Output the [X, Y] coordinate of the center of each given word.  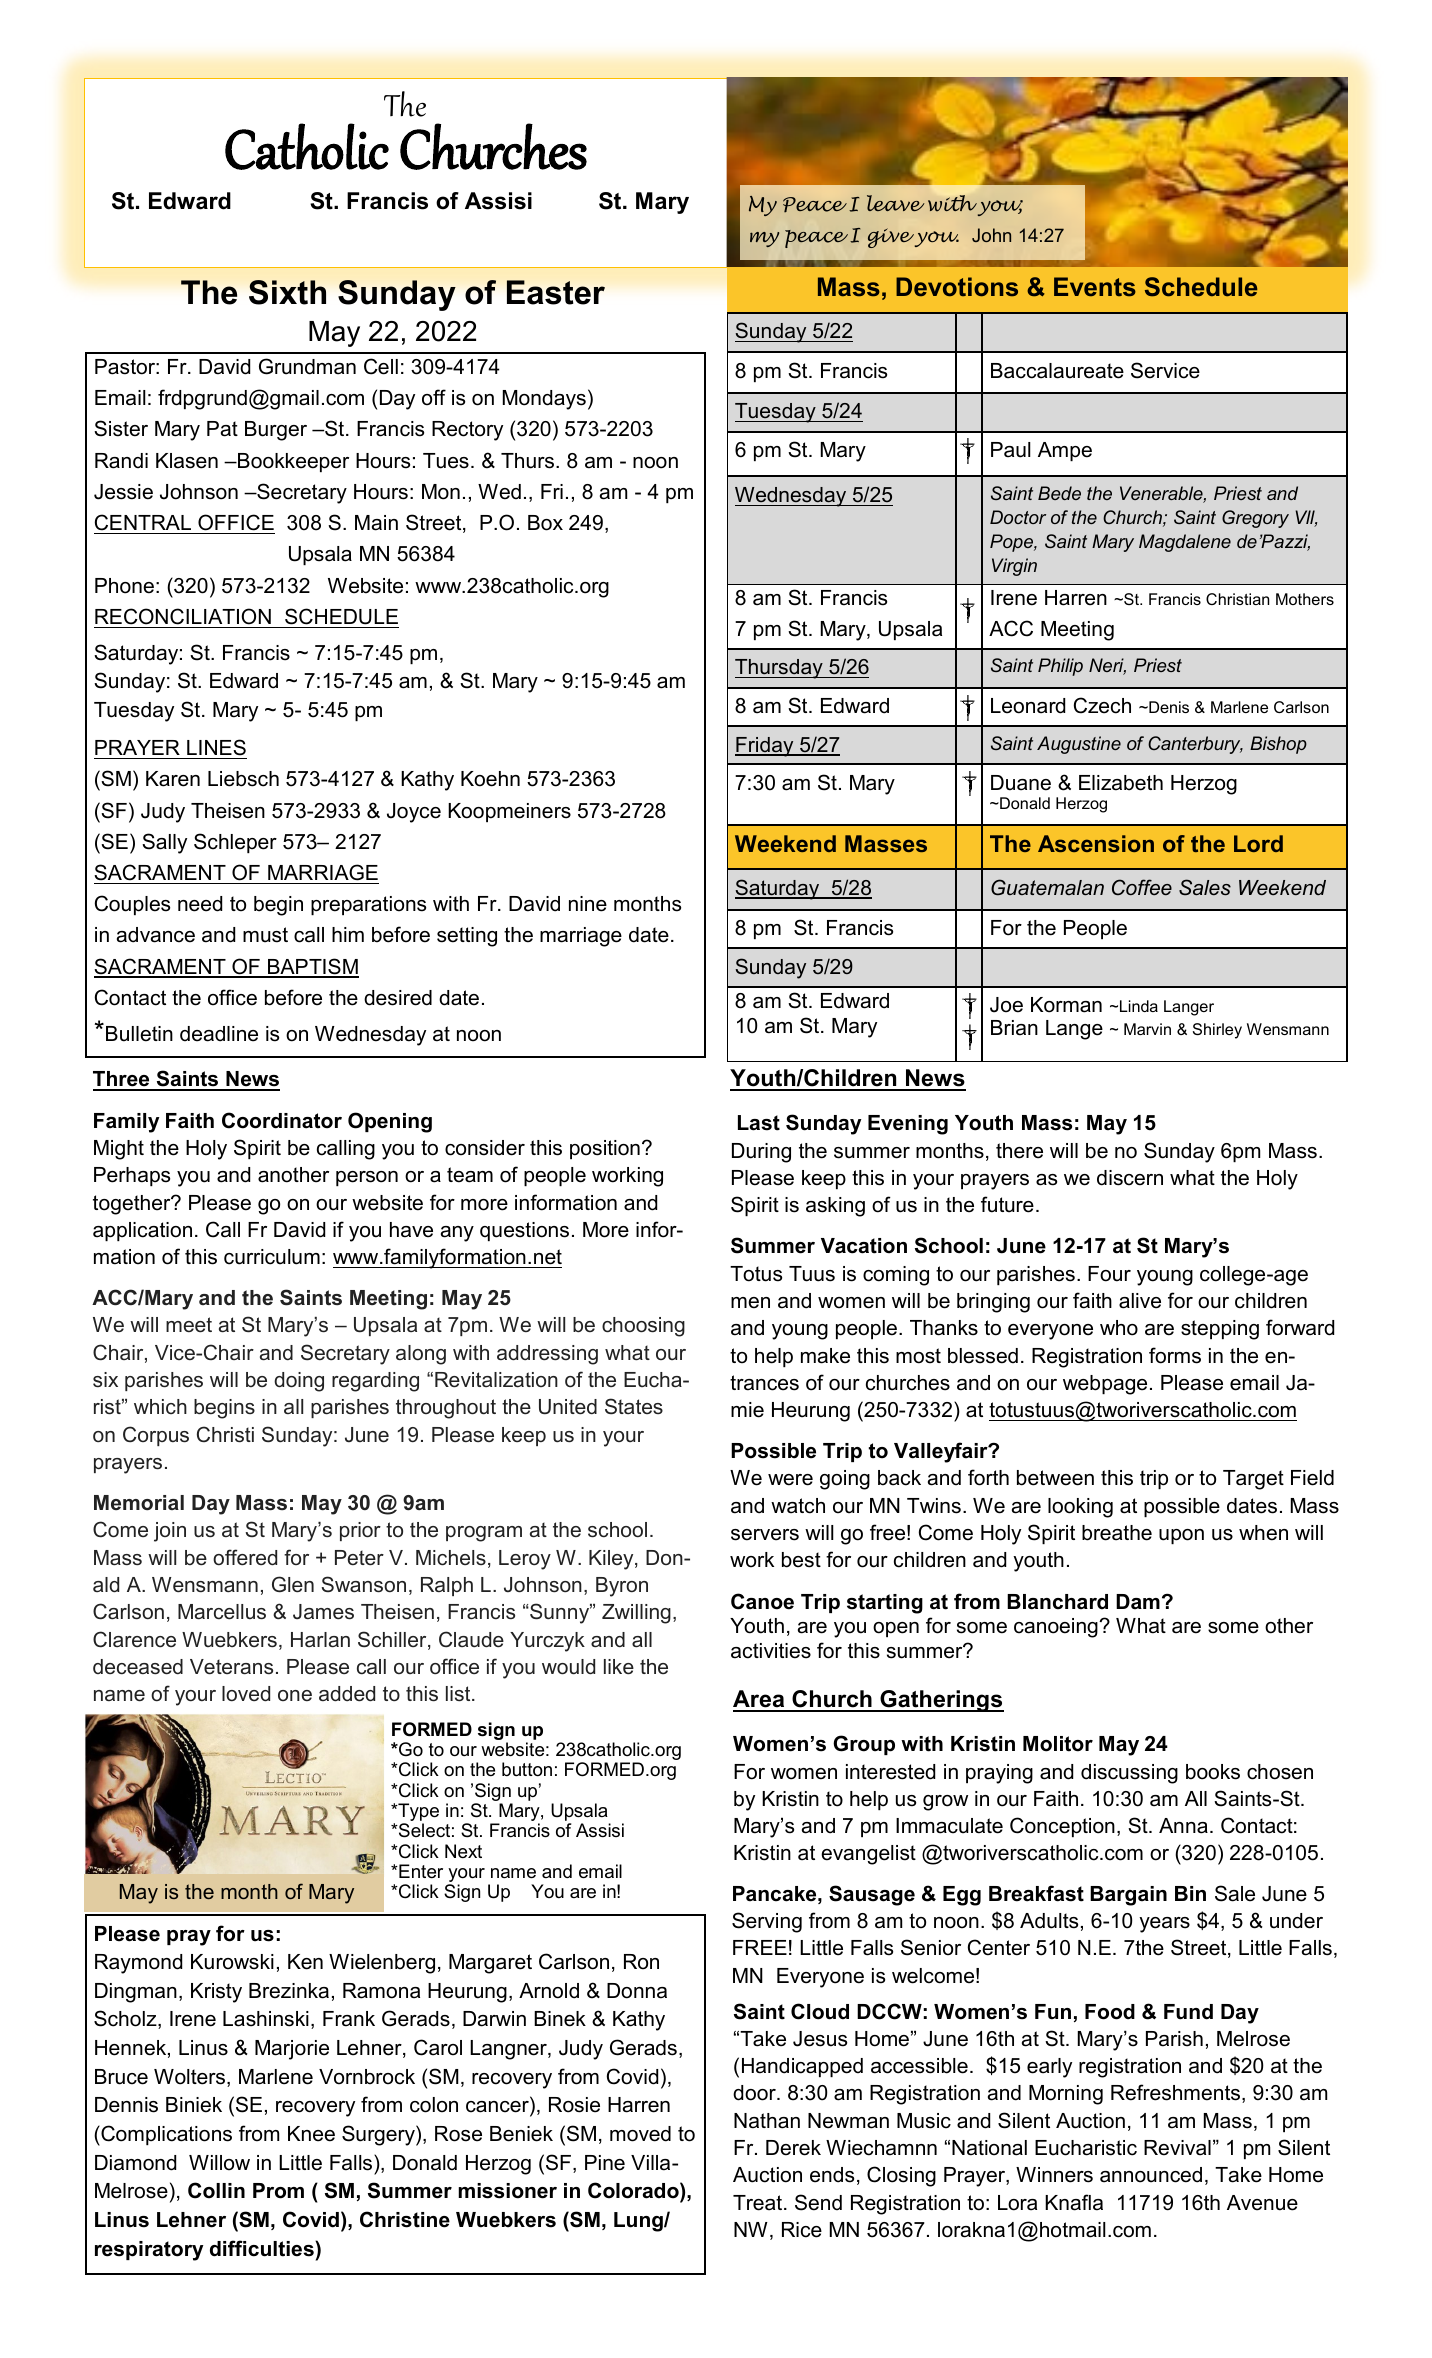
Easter [556, 292]
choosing [643, 1327]
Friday [765, 747]
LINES [216, 747]
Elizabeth [1121, 783]
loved [246, 1694]
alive [1140, 1301]
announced [1151, 2175]
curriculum [272, 1257]
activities [771, 1651]
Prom [278, 2191]
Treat [759, 2203]
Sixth [287, 292]
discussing [1129, 1774]
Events [1095, 287]
